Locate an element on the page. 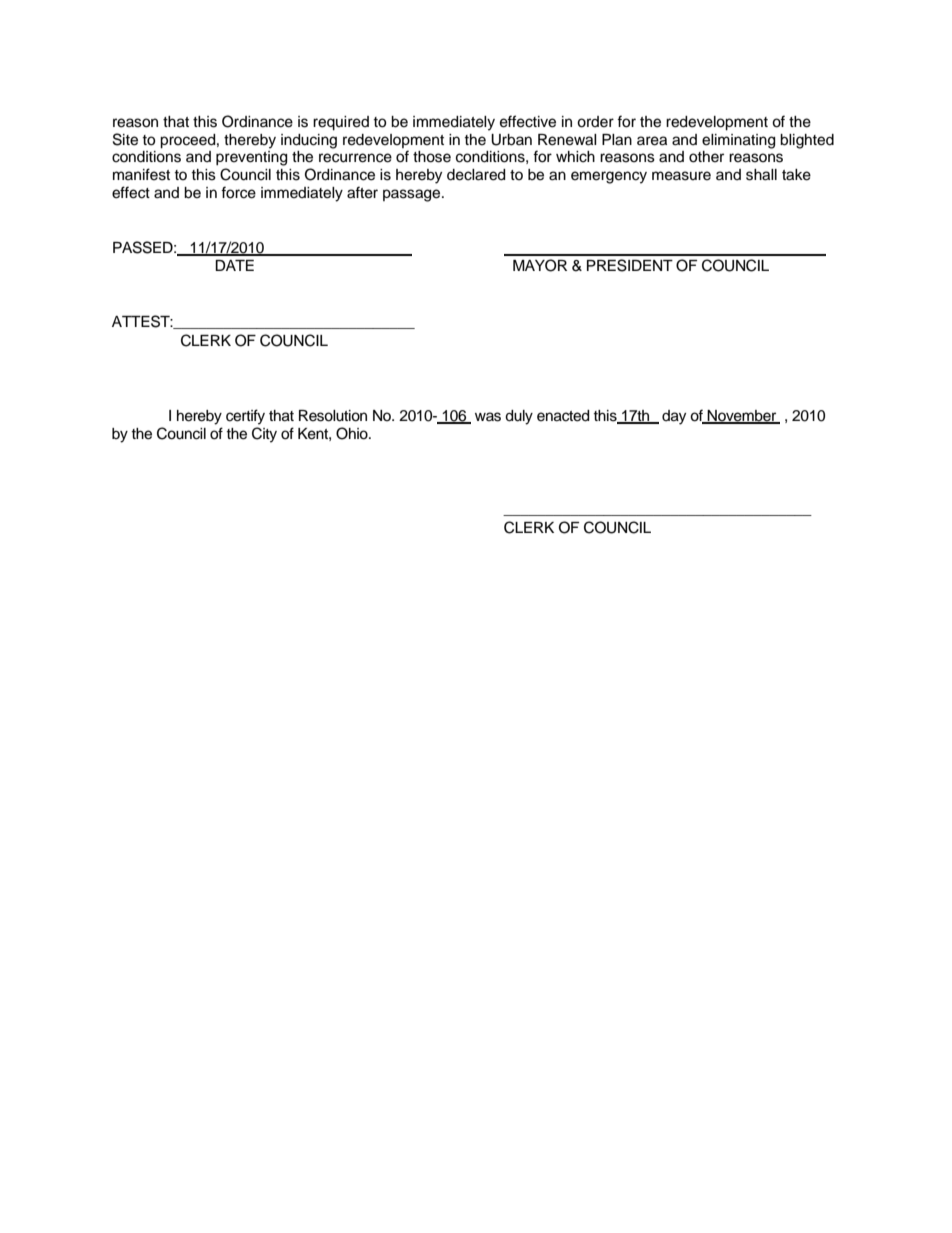 This page has width=952, height=1233. shall is located at coordinates (761, 175).
